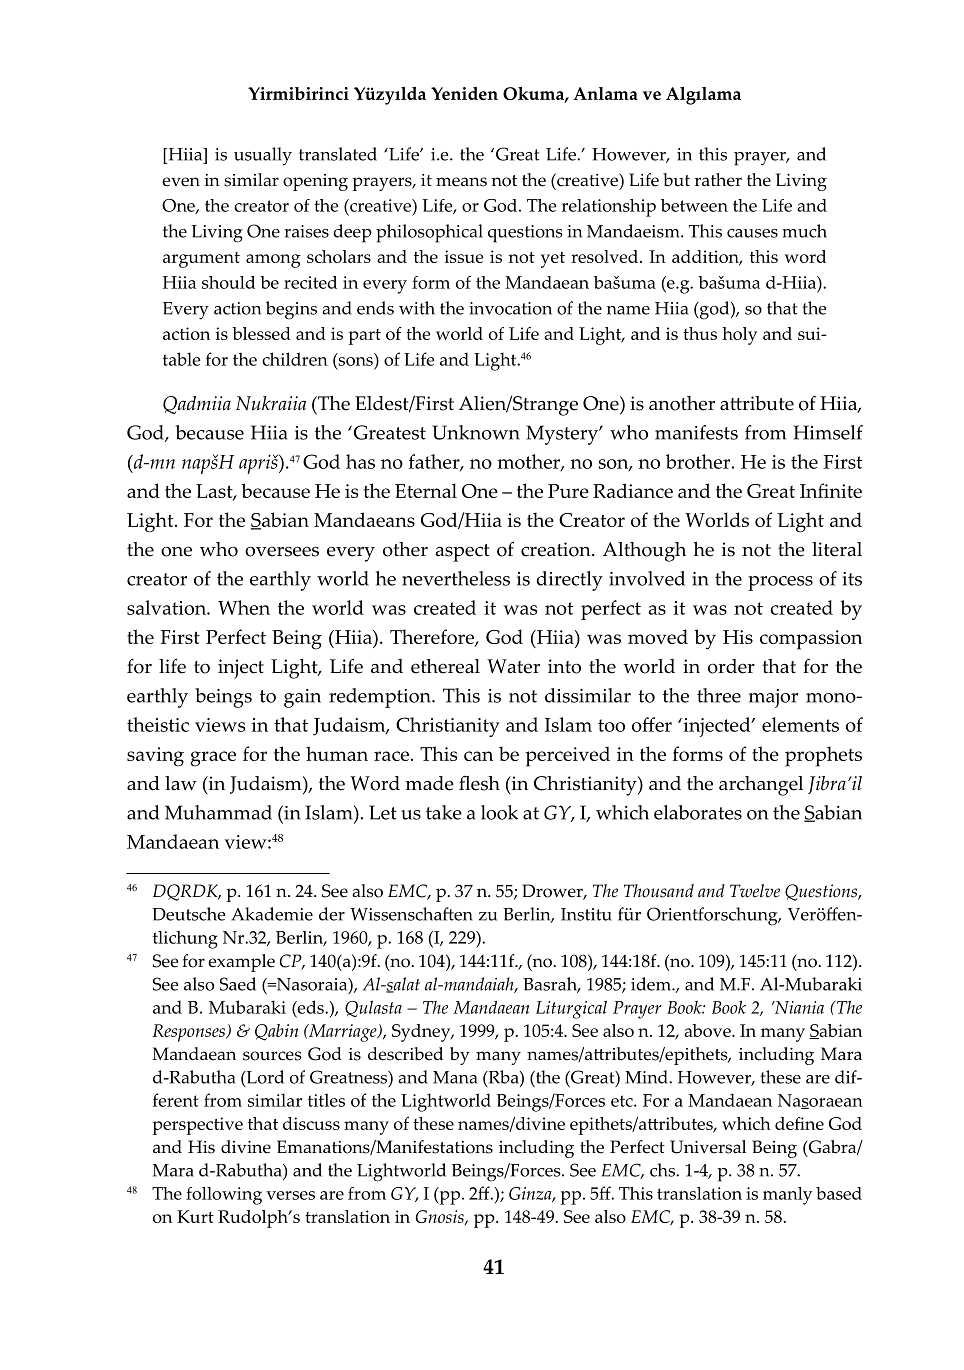 This screenshot has width=964, height=1370. Describe the element at coordinates (773, 698) in the screenshot. I see `major` at that location.
